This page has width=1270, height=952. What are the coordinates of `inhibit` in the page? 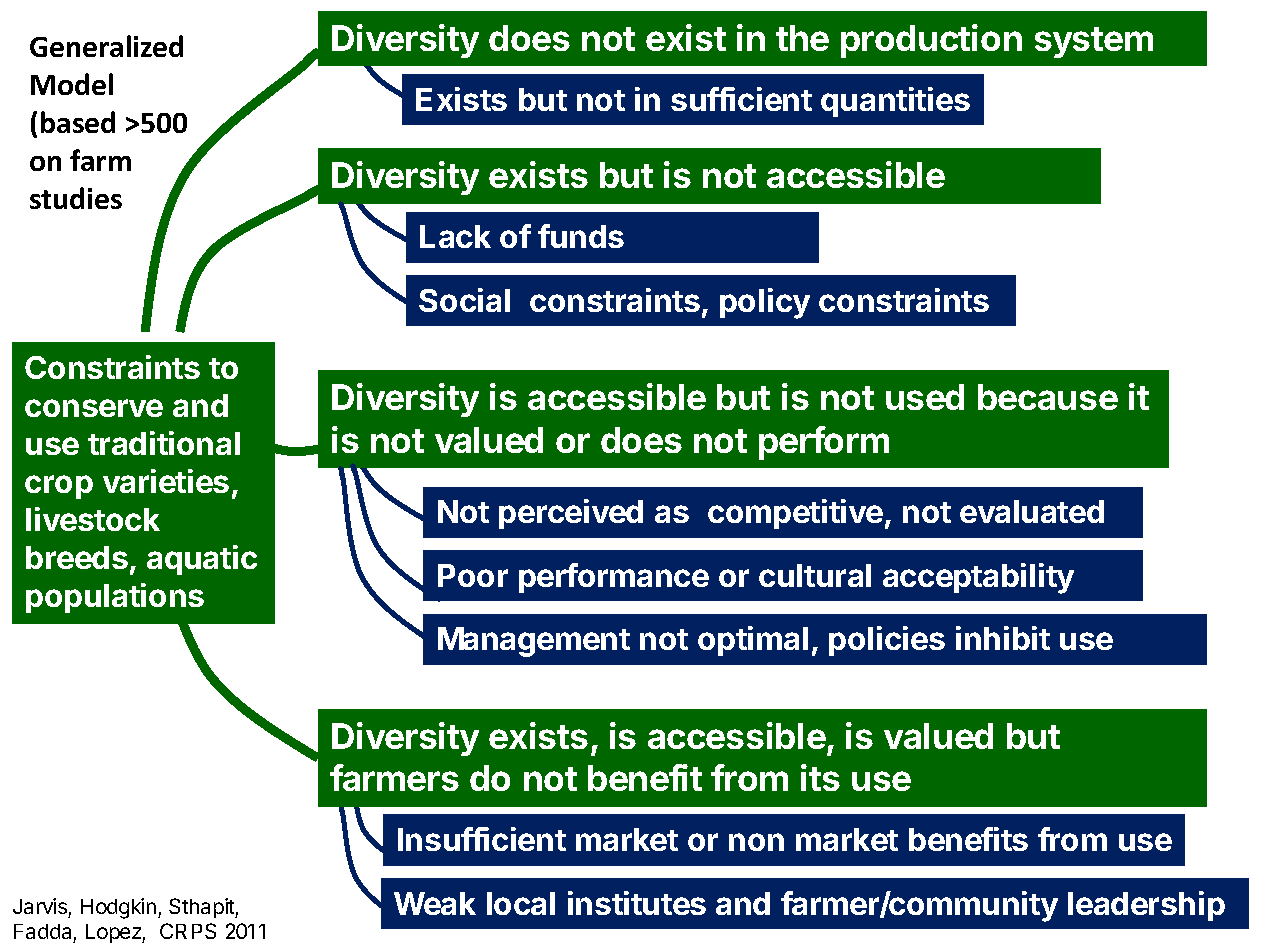 It's located at (1003, 638).
